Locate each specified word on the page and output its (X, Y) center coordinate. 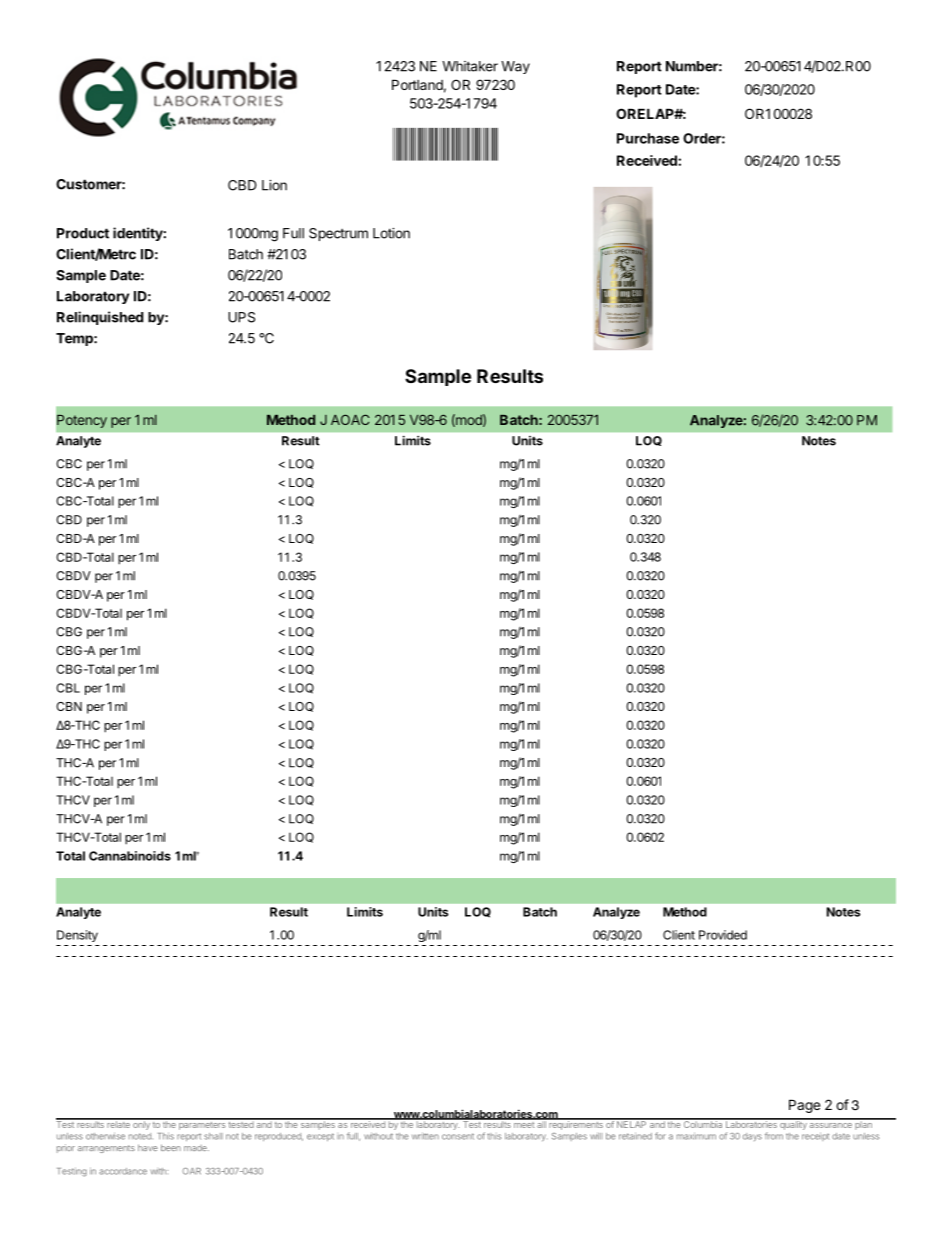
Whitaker (470, 66)
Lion (274, 185)
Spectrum (338, 234)
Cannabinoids (130, 856)
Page (804, 1106)
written (425, 1136)
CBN (69, 706)
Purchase (648, 138)
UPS (241, 317)
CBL (68, 688)
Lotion (391, 233)
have (148, 1147)
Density (77, 936)
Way (515, 67)
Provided (723, 935)
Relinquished (100, 318)
